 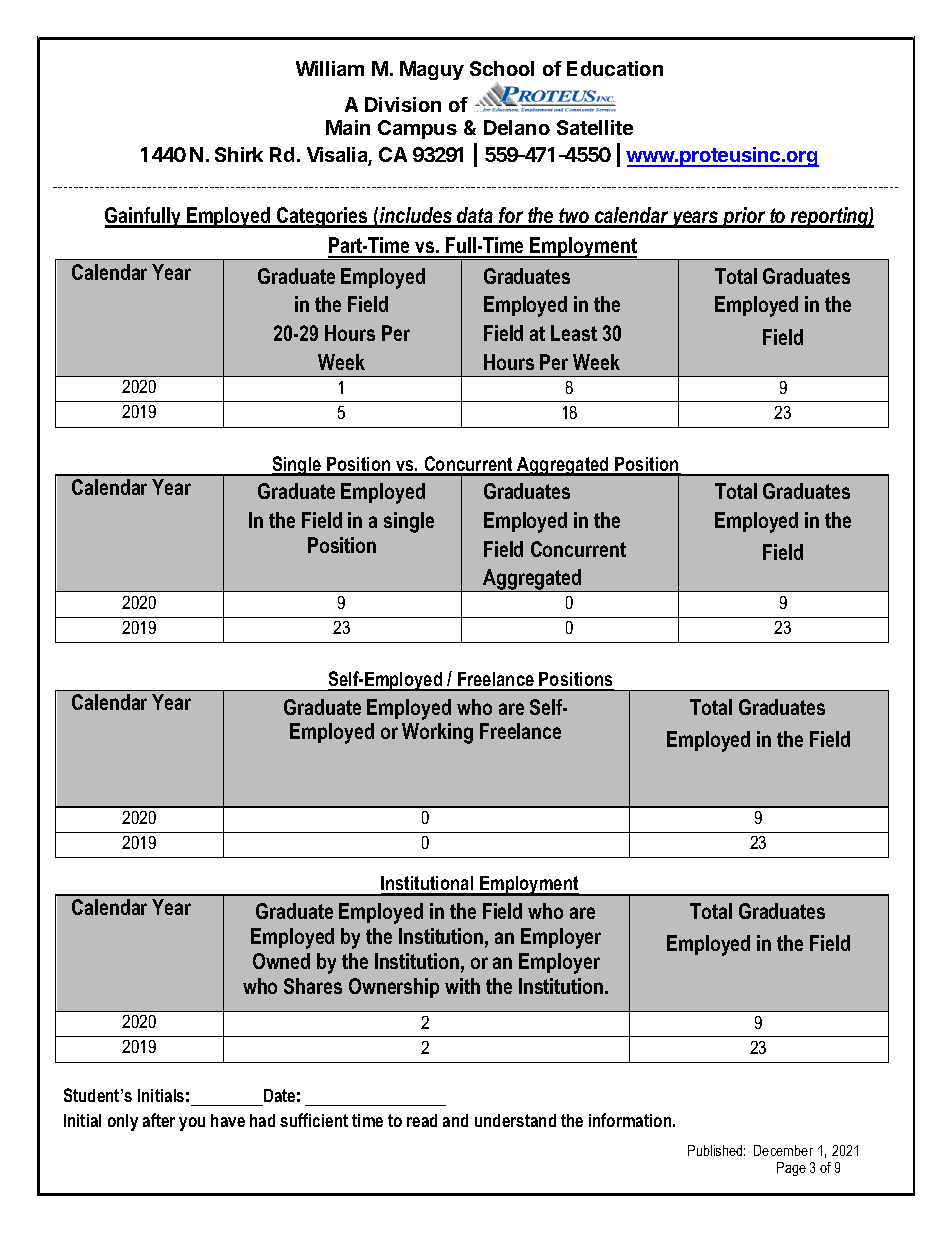 I want to click on Campus, so click(x=417, y=129).
